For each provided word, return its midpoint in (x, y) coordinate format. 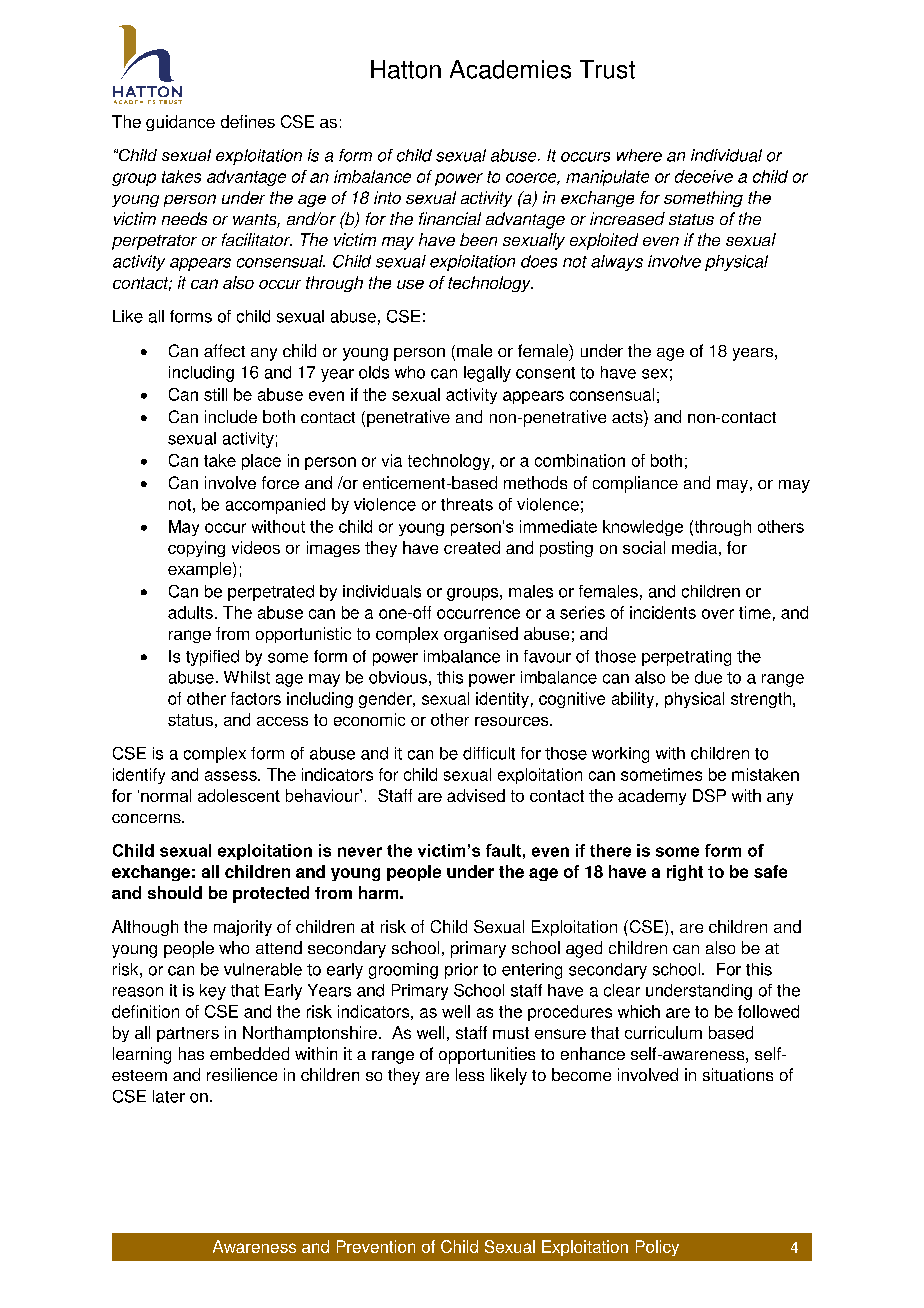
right (685, 873)
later (169, 1096)
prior (461, 971)
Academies (510, 69)
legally (487, 374)
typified (212, 658)
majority (243, 928)
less (470, 1074)
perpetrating (686, 658)
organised (481, 635)
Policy (657, 1248)
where (639, 155)
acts (628, 416)
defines (248, 121)
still (215, 394)
